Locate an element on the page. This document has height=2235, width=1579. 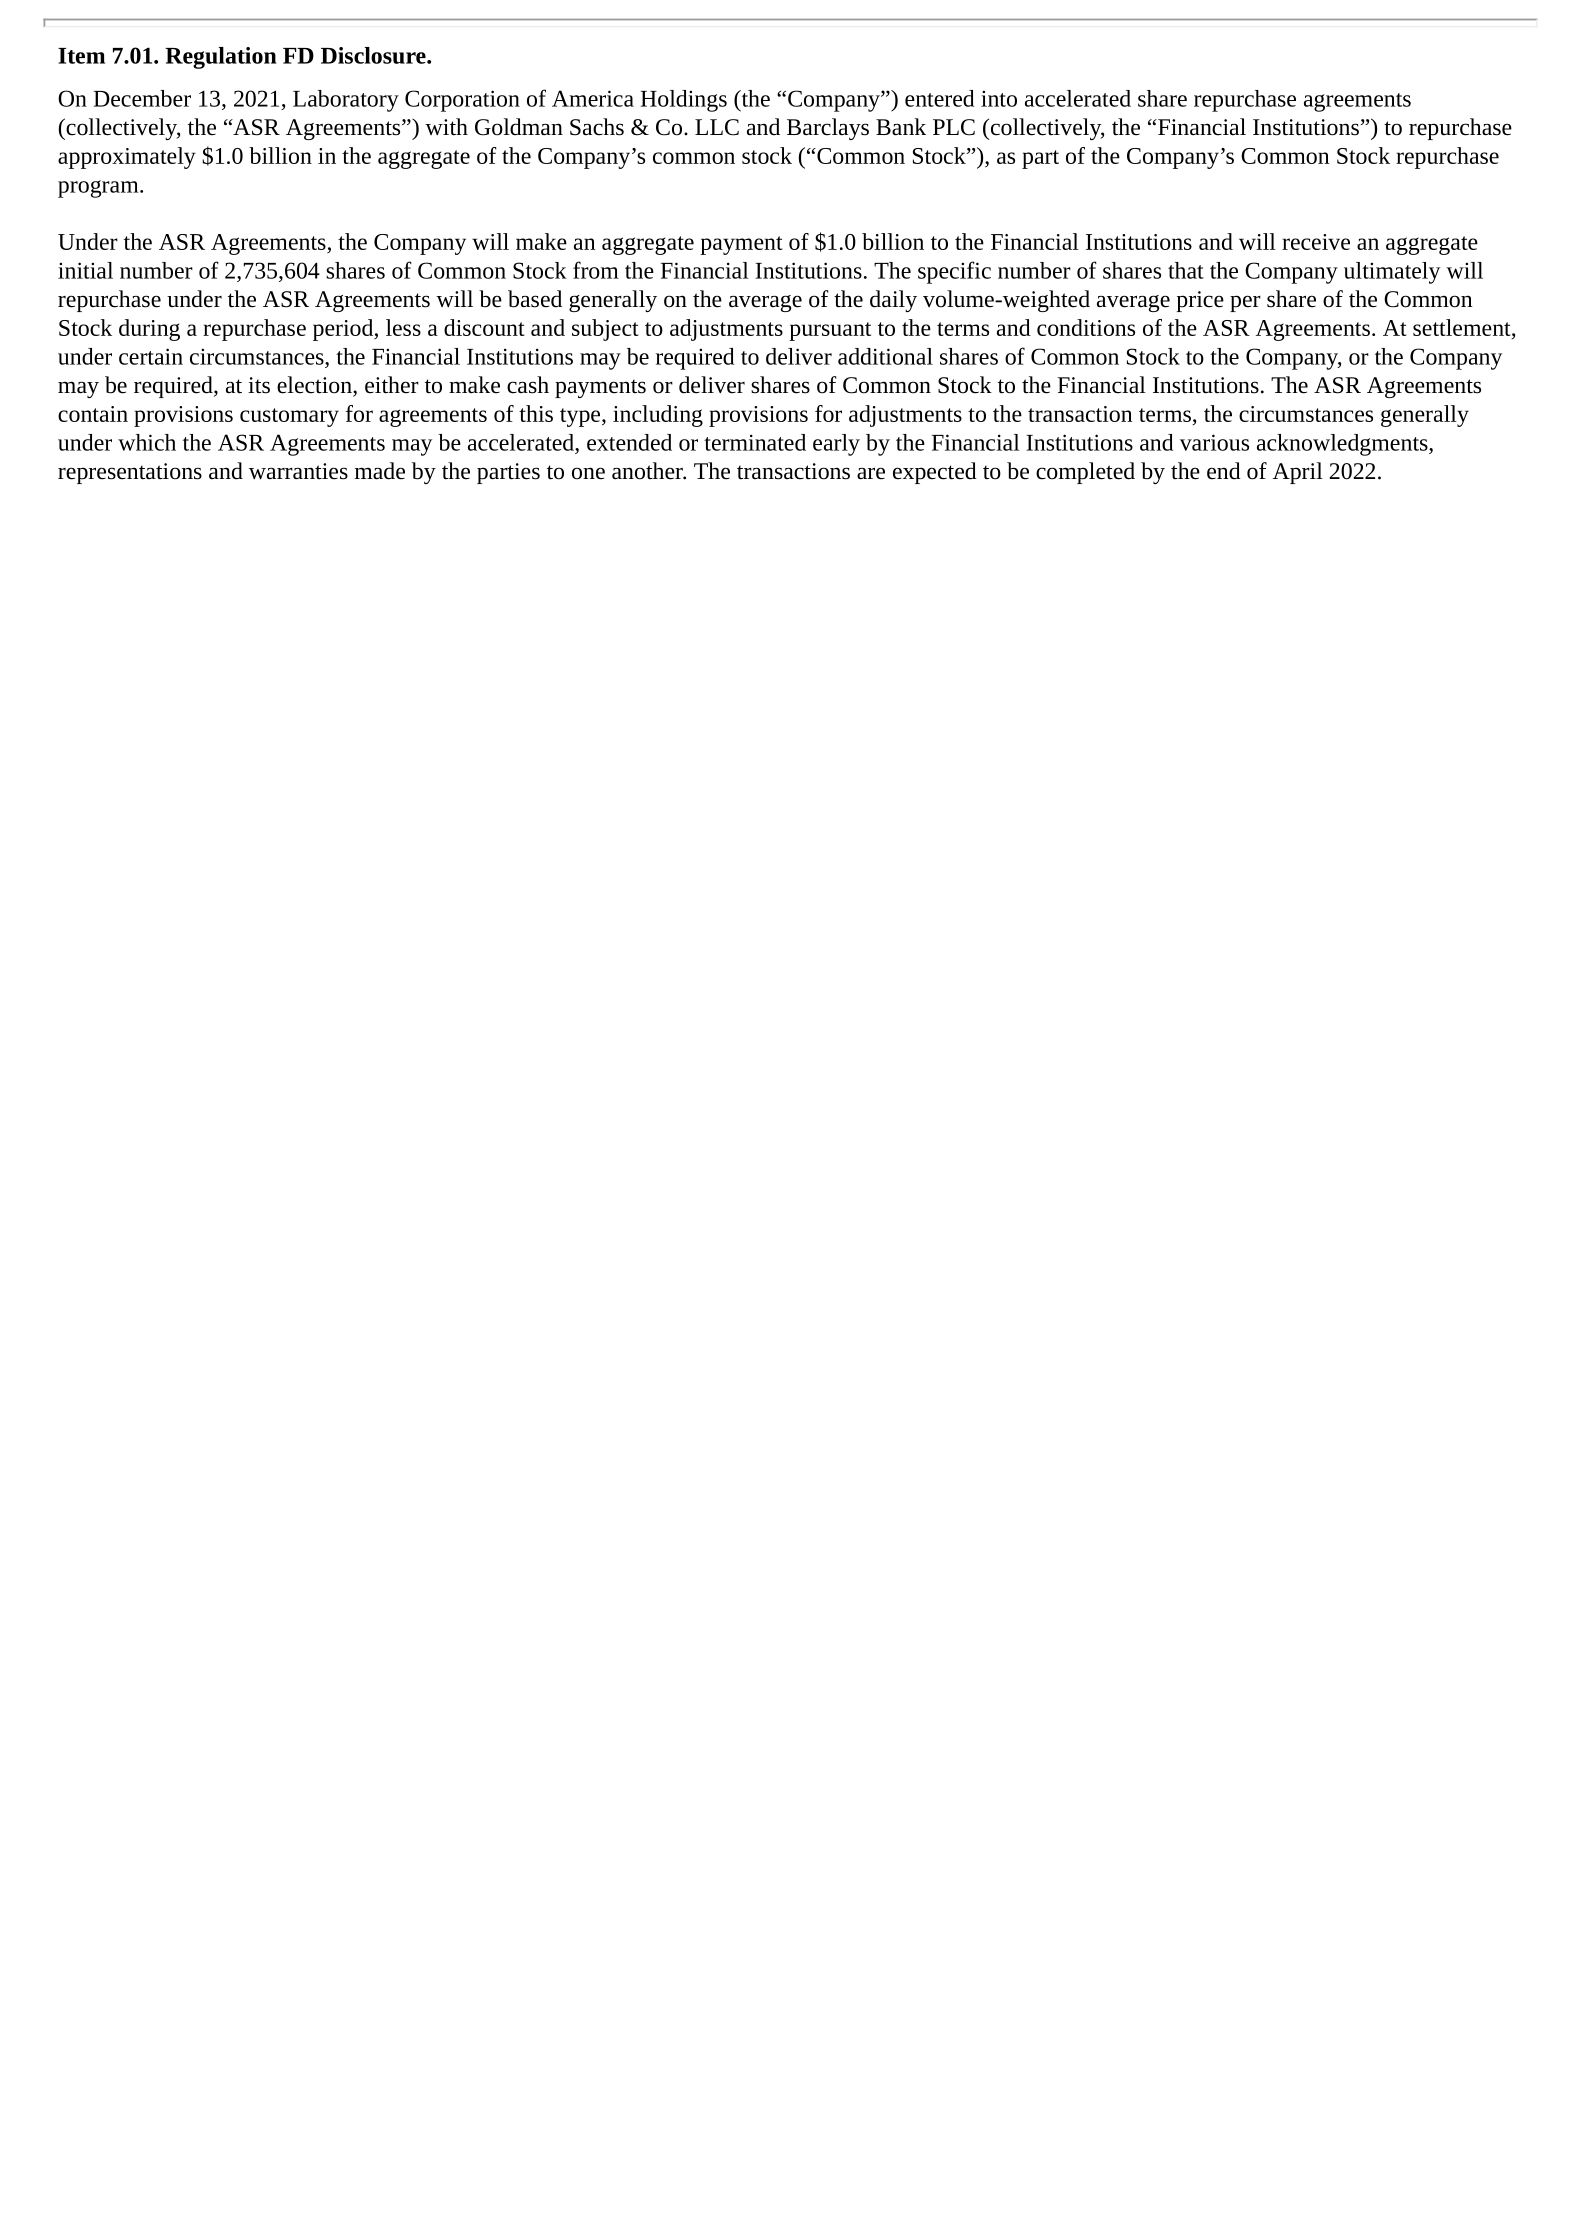
Holdings is located at coordinates (684, 101).
